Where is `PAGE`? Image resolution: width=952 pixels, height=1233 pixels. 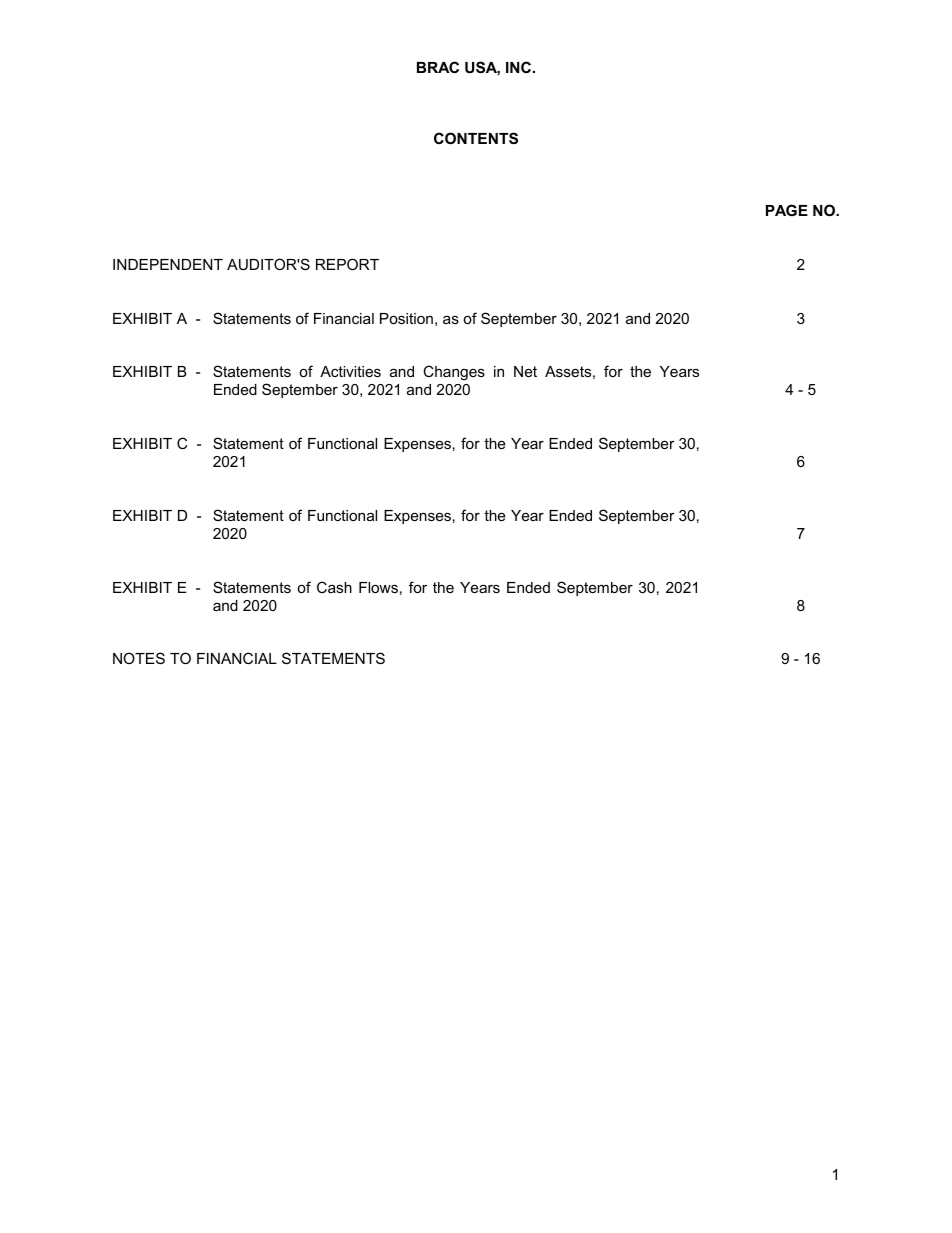
PAGE is located at coordinates (787, 210).
